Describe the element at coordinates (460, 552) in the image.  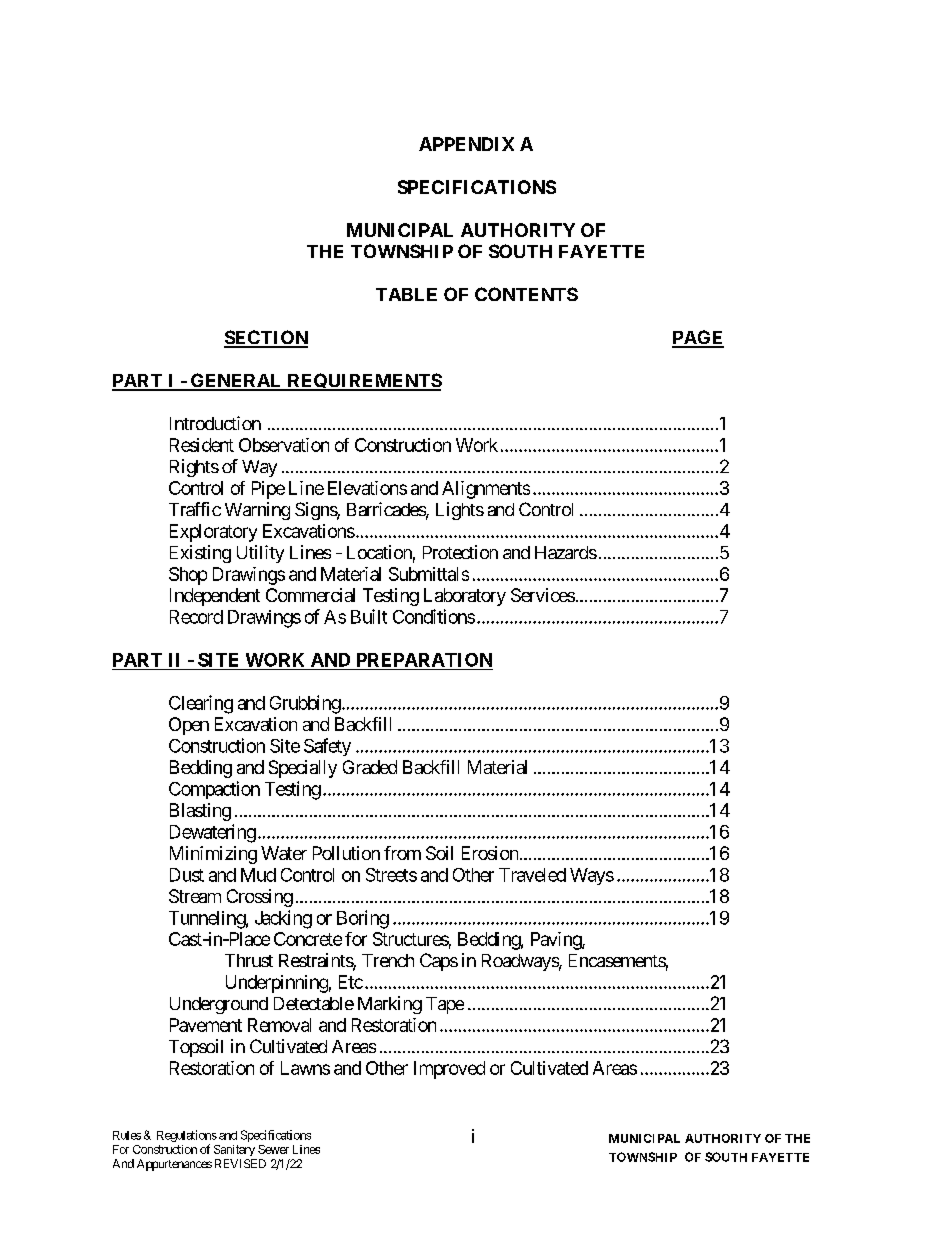
I see `Protection` at that location.
